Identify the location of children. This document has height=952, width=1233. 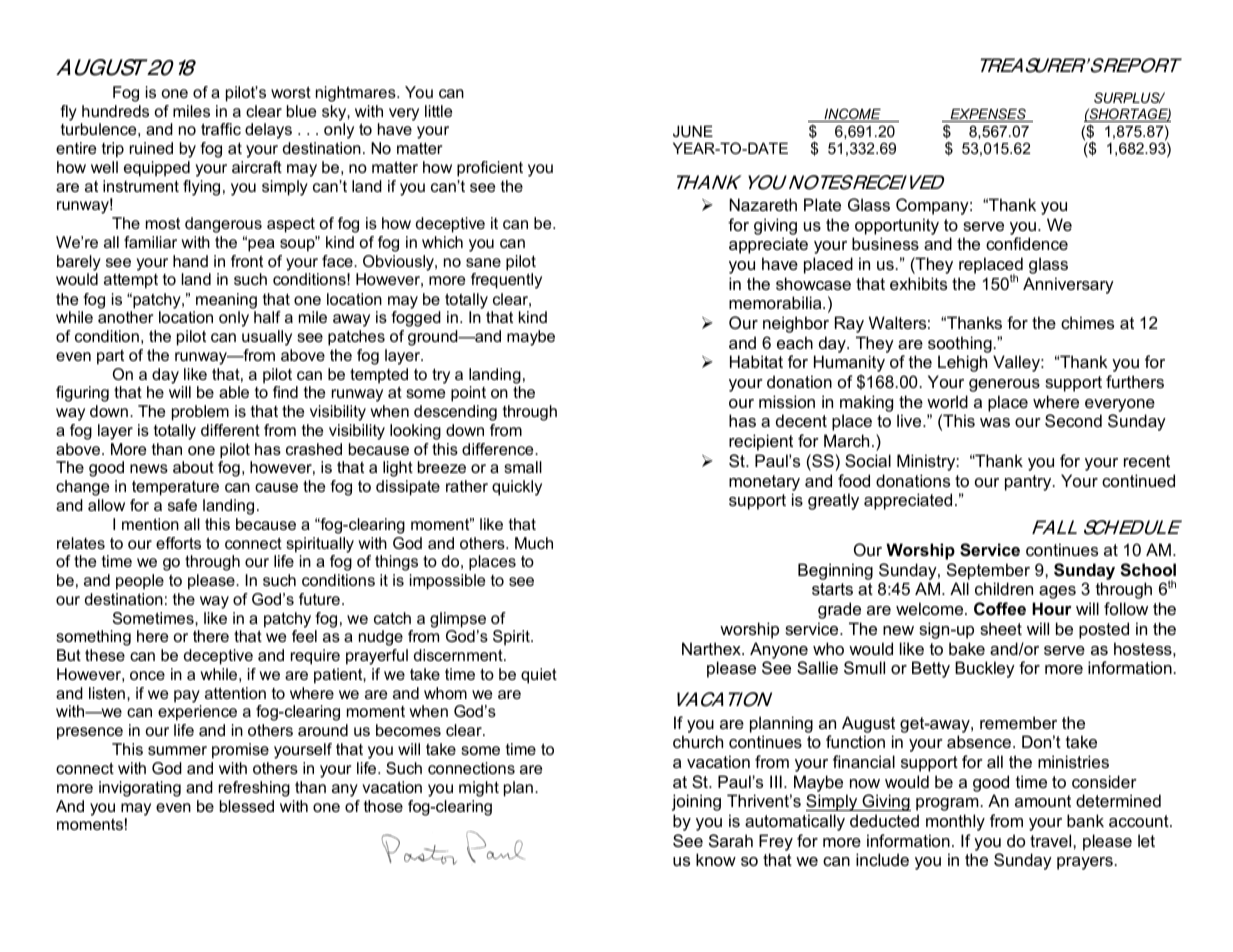
(1004, 588).
